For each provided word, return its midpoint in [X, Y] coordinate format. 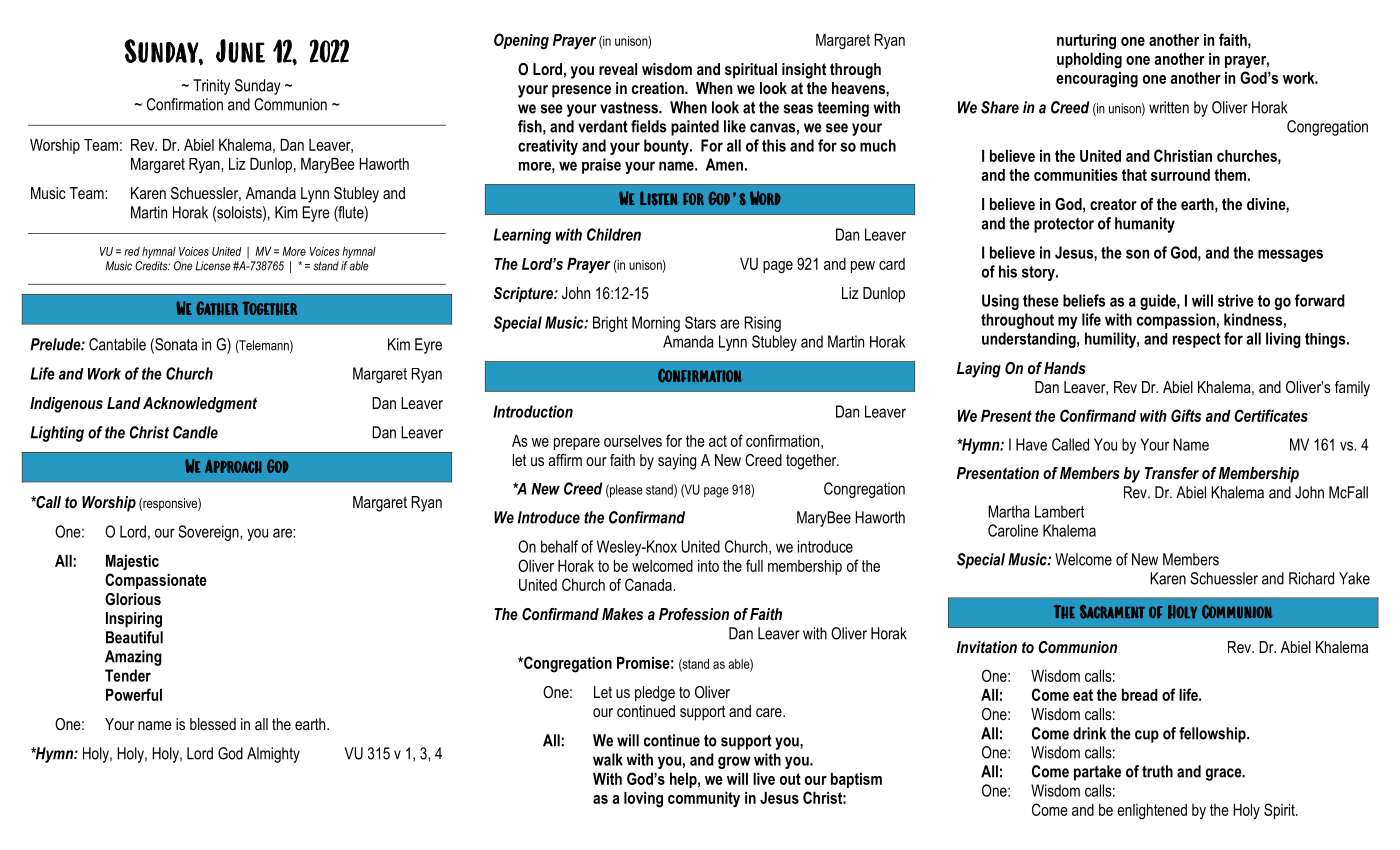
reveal [618, 69]
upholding [1089, 61]
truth [1157, 771]
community [704, 800]
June [240, 51]
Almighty [273, 755]
